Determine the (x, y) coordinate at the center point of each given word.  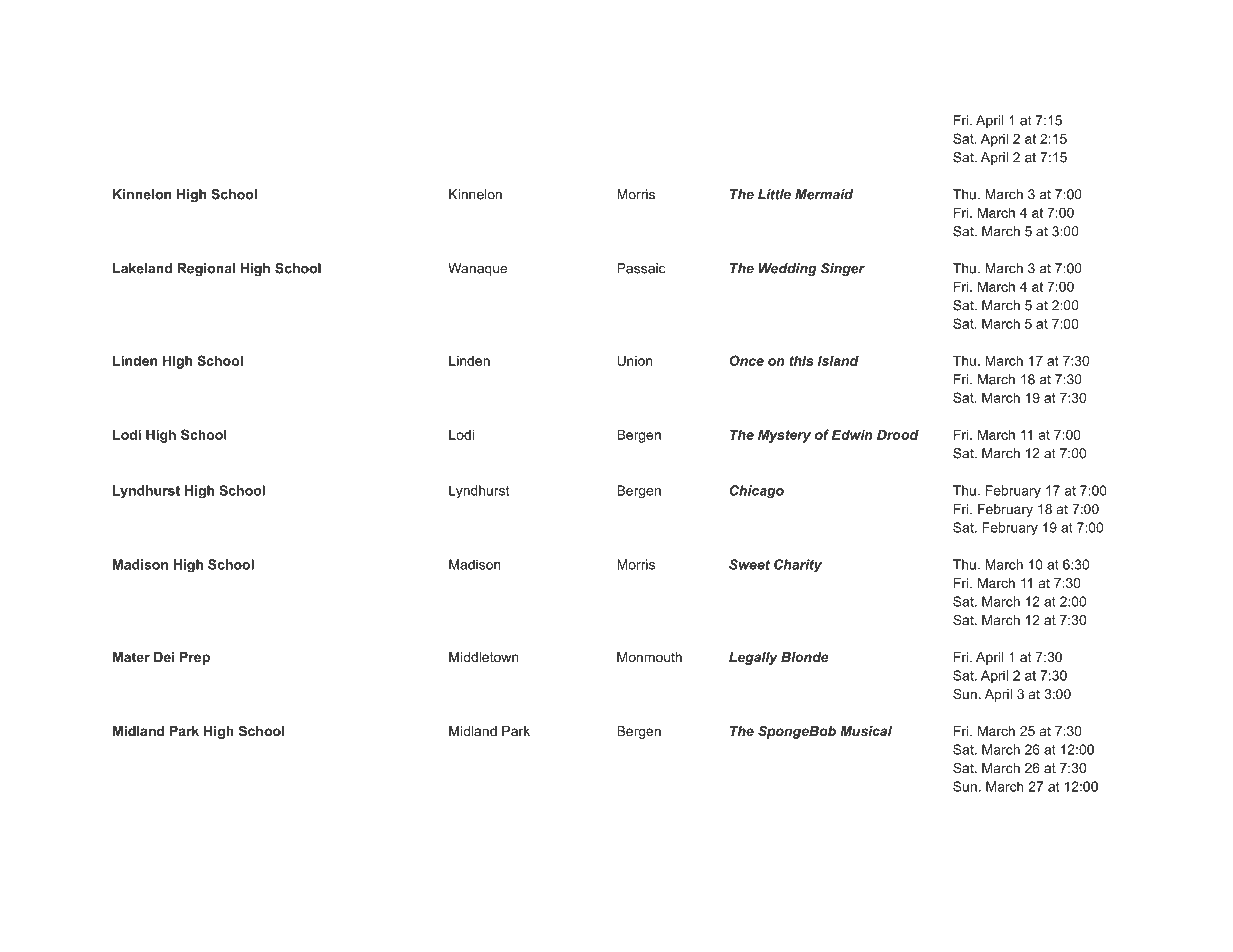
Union (635, 360)
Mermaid (824, 194)
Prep (195, 658)
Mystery (784, 436)
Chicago (757, 491)
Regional (206, 269)
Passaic (641, 268)
